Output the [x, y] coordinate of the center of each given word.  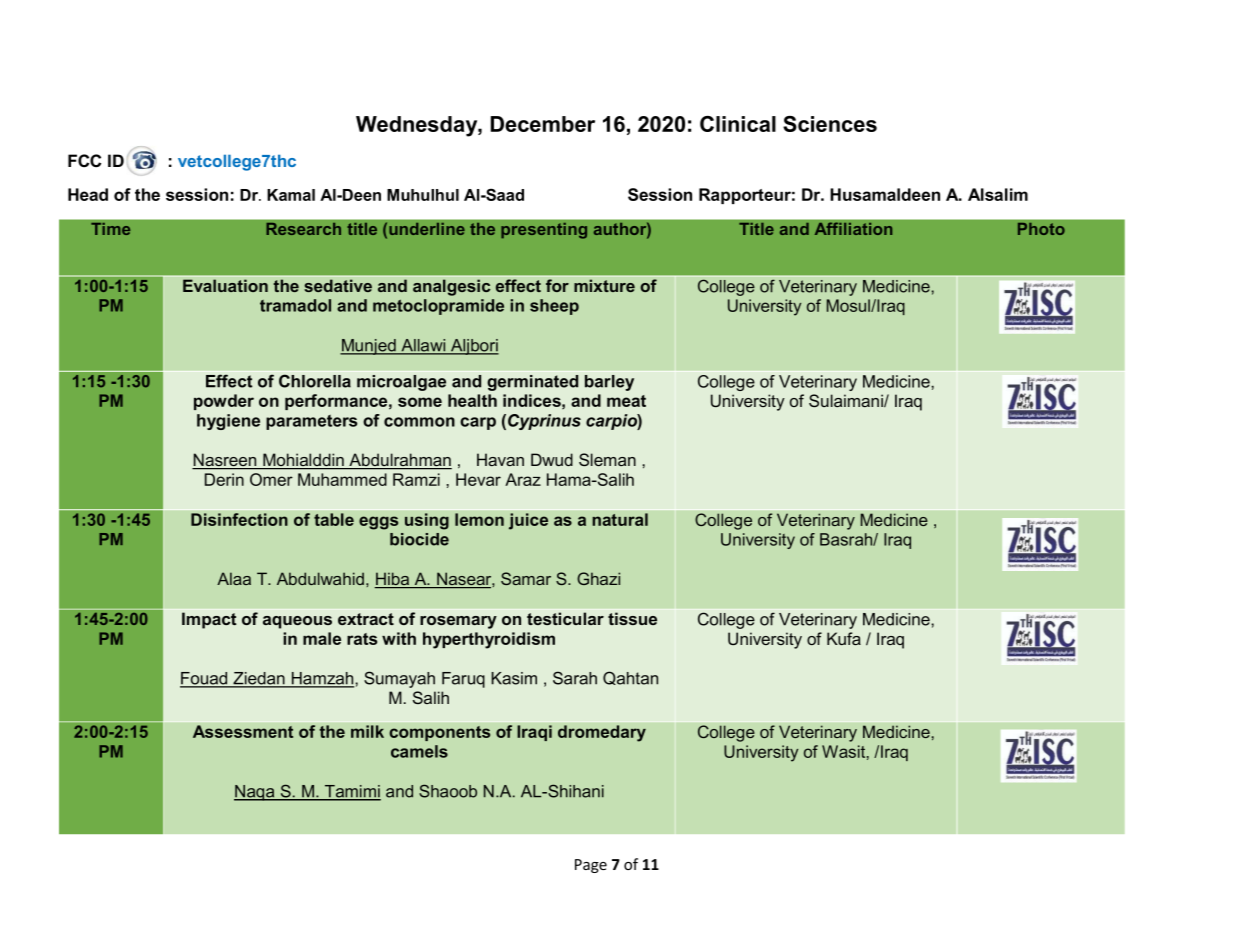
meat [626, 401]
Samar [526, 578]
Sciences [830, 124]
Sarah [575, 678]
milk [367, 731]
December [543, 124]
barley [609, 383]
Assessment [243, 731]
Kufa [844, 638]
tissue [632, 618]
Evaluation [225, 285]
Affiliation [853, 229]
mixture [604, 285]
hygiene [228, 422]
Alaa [234, 578]
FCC [84, 160]
